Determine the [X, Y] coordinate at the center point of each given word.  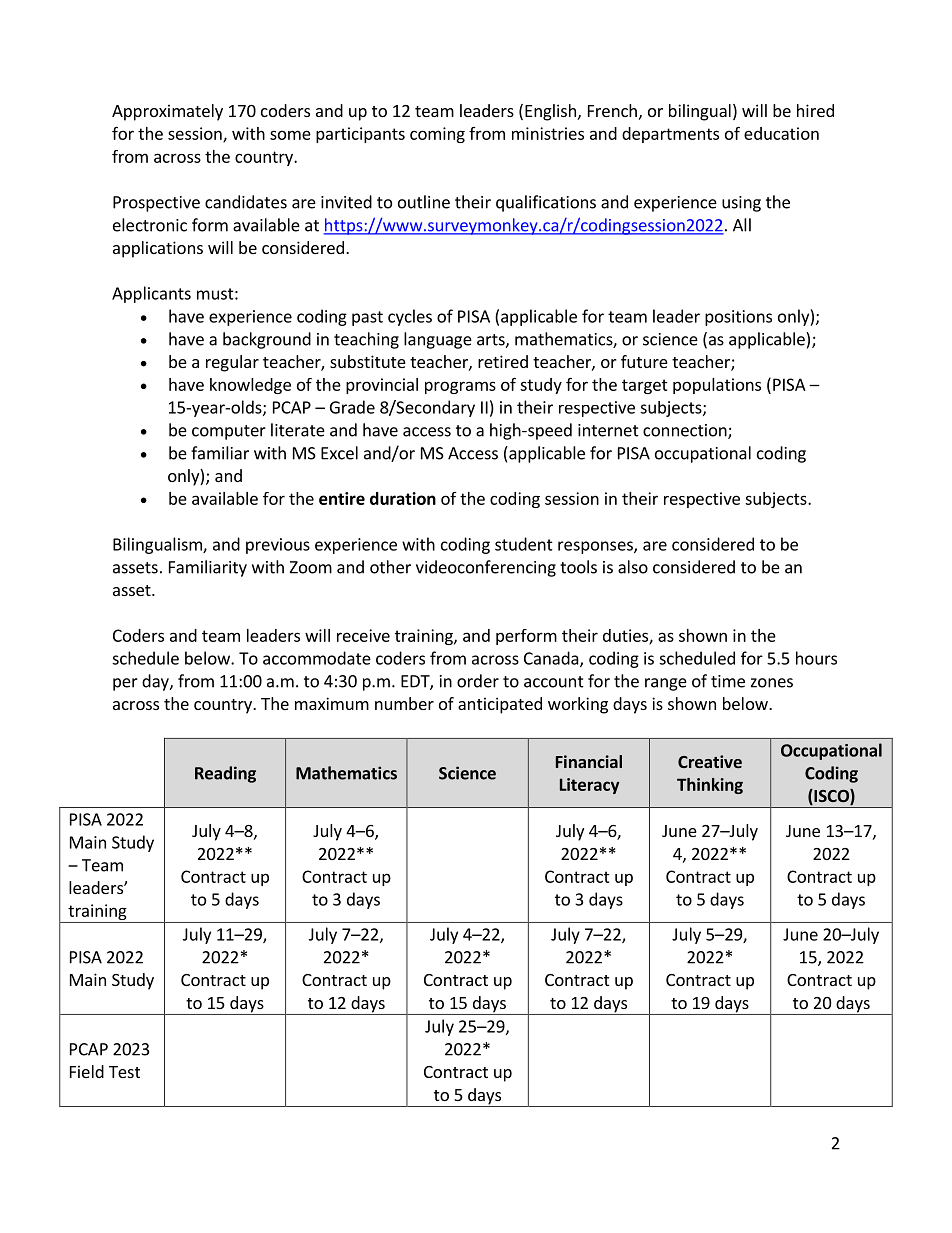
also [633, 567]
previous [278, 546]
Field [87, 1071]
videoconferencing [486, 568]
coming [437, 135]
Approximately [167, 112]
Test [124, 1072]
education [781, 133]
